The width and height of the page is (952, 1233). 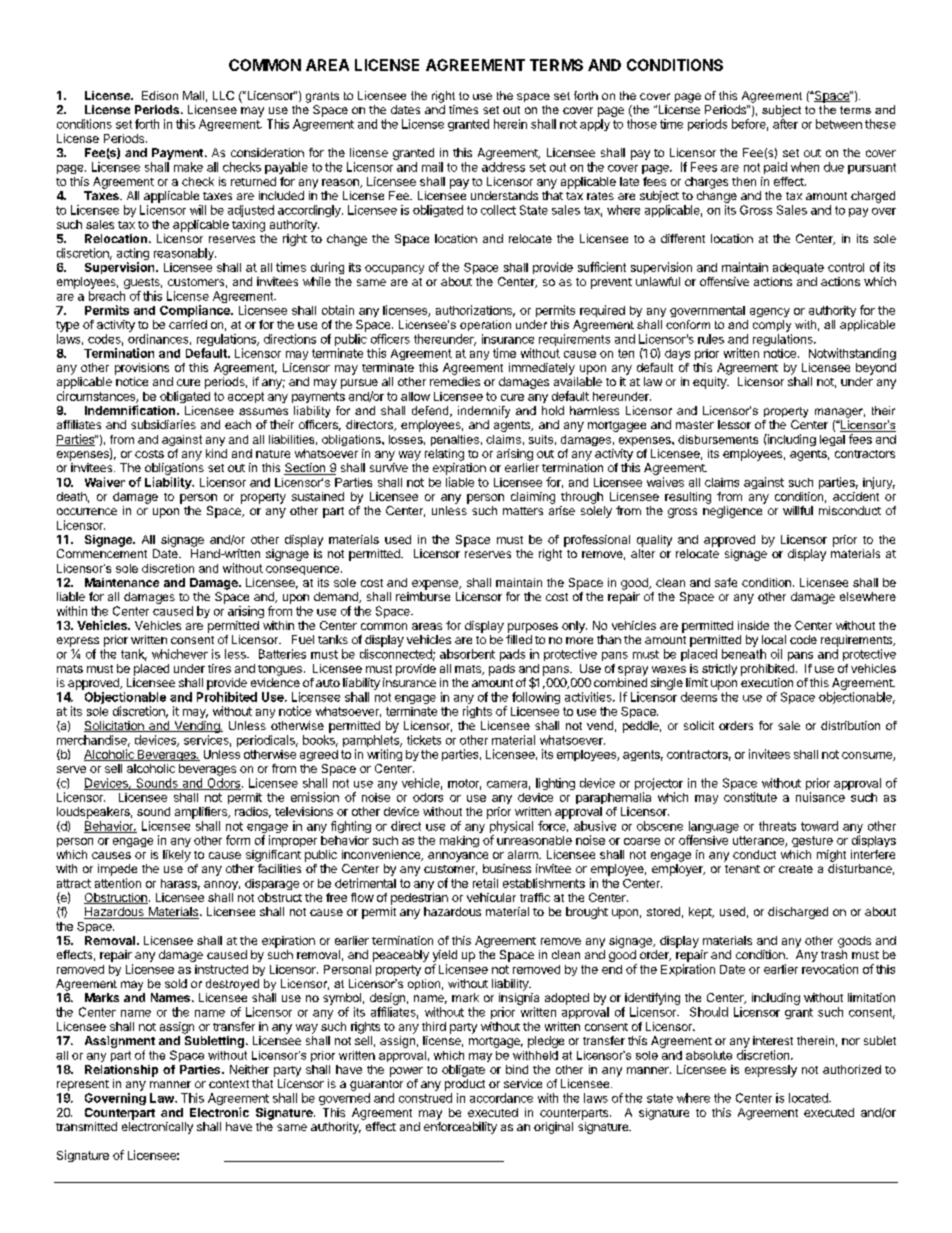 What do you see at coordinates (772, 326) in the page?
I see `comply` at bounding box center [772, 326].
